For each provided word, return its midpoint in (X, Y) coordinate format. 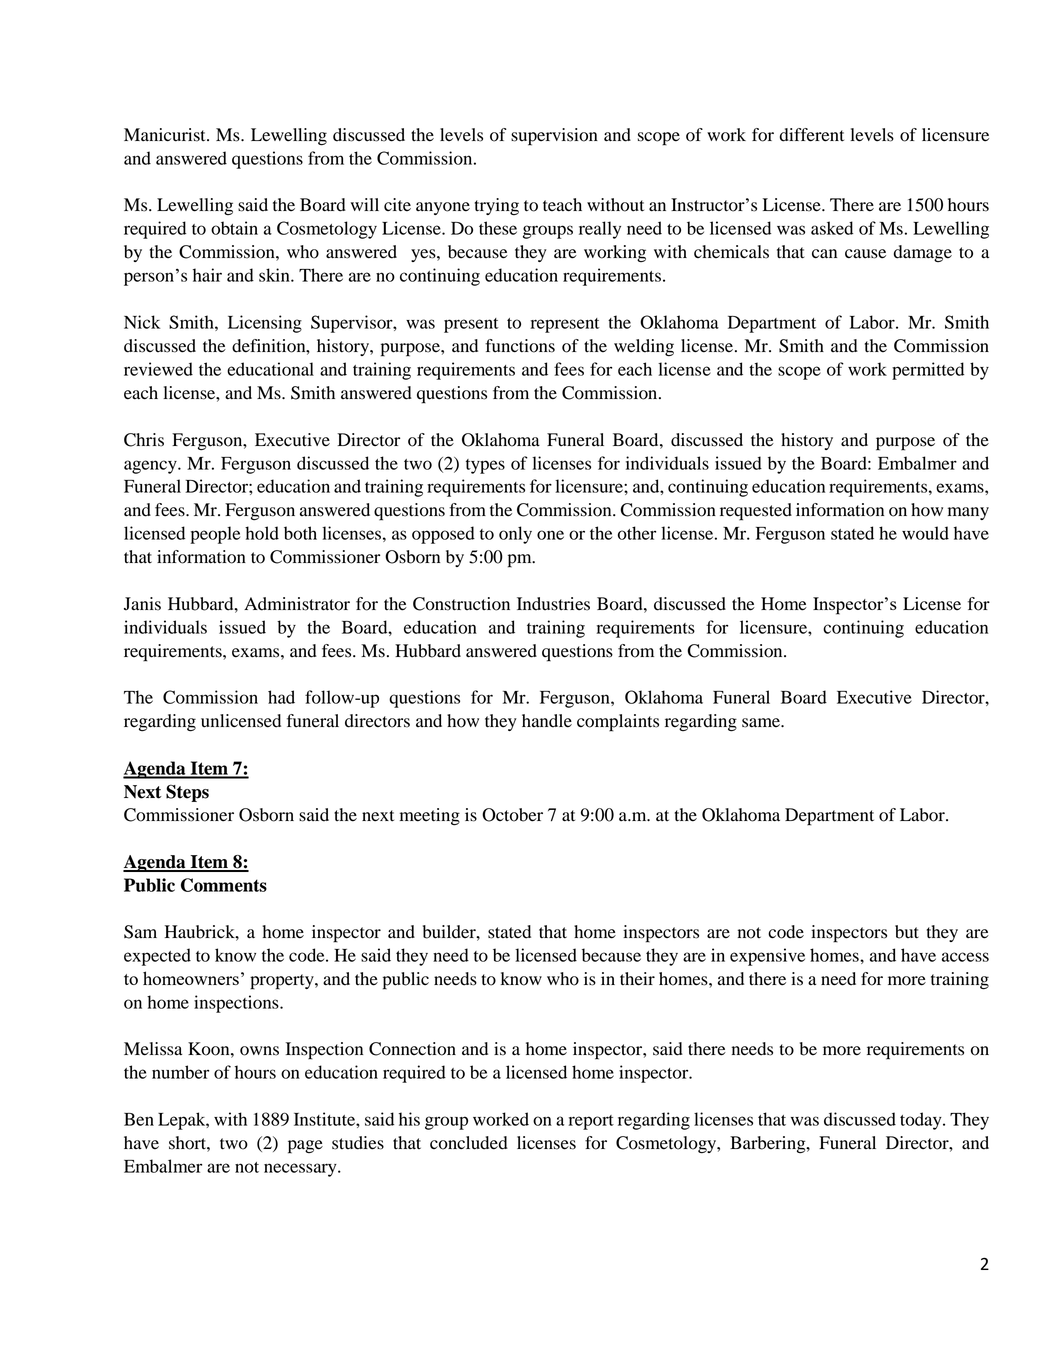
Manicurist (166, 135)
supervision (554, 137)
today (922, 1121)
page (305, 1147)
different (812, 135)
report (591, 1122)
